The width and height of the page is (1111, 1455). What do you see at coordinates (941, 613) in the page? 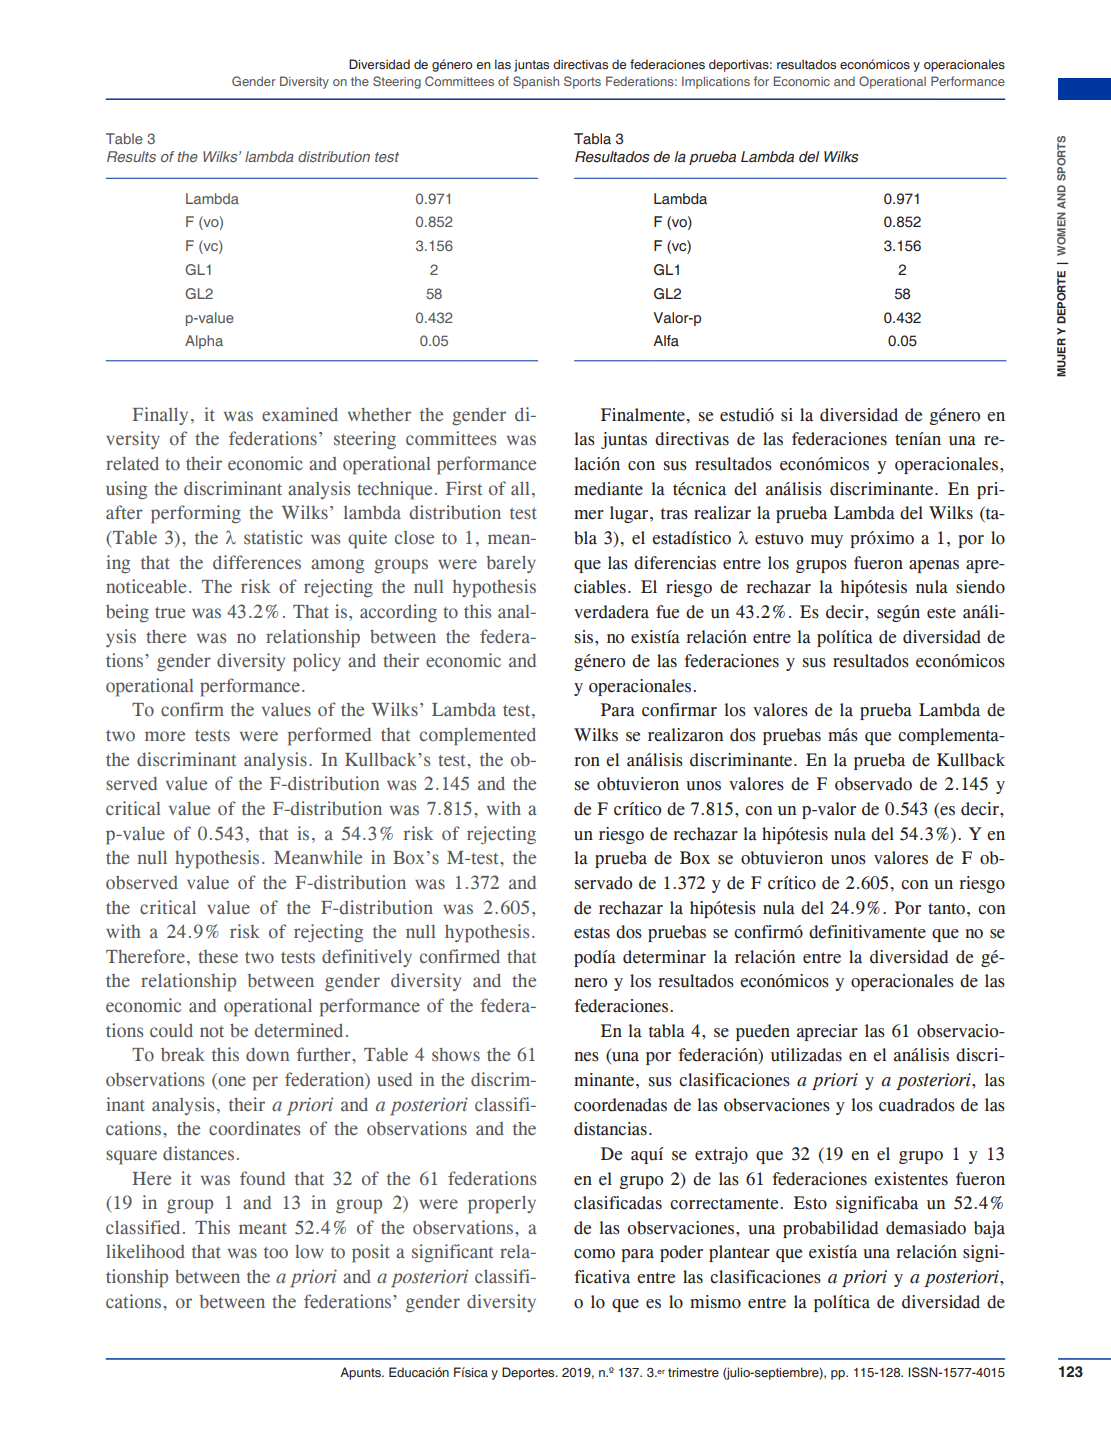
I see `este` at bounding box center [941, 613].
